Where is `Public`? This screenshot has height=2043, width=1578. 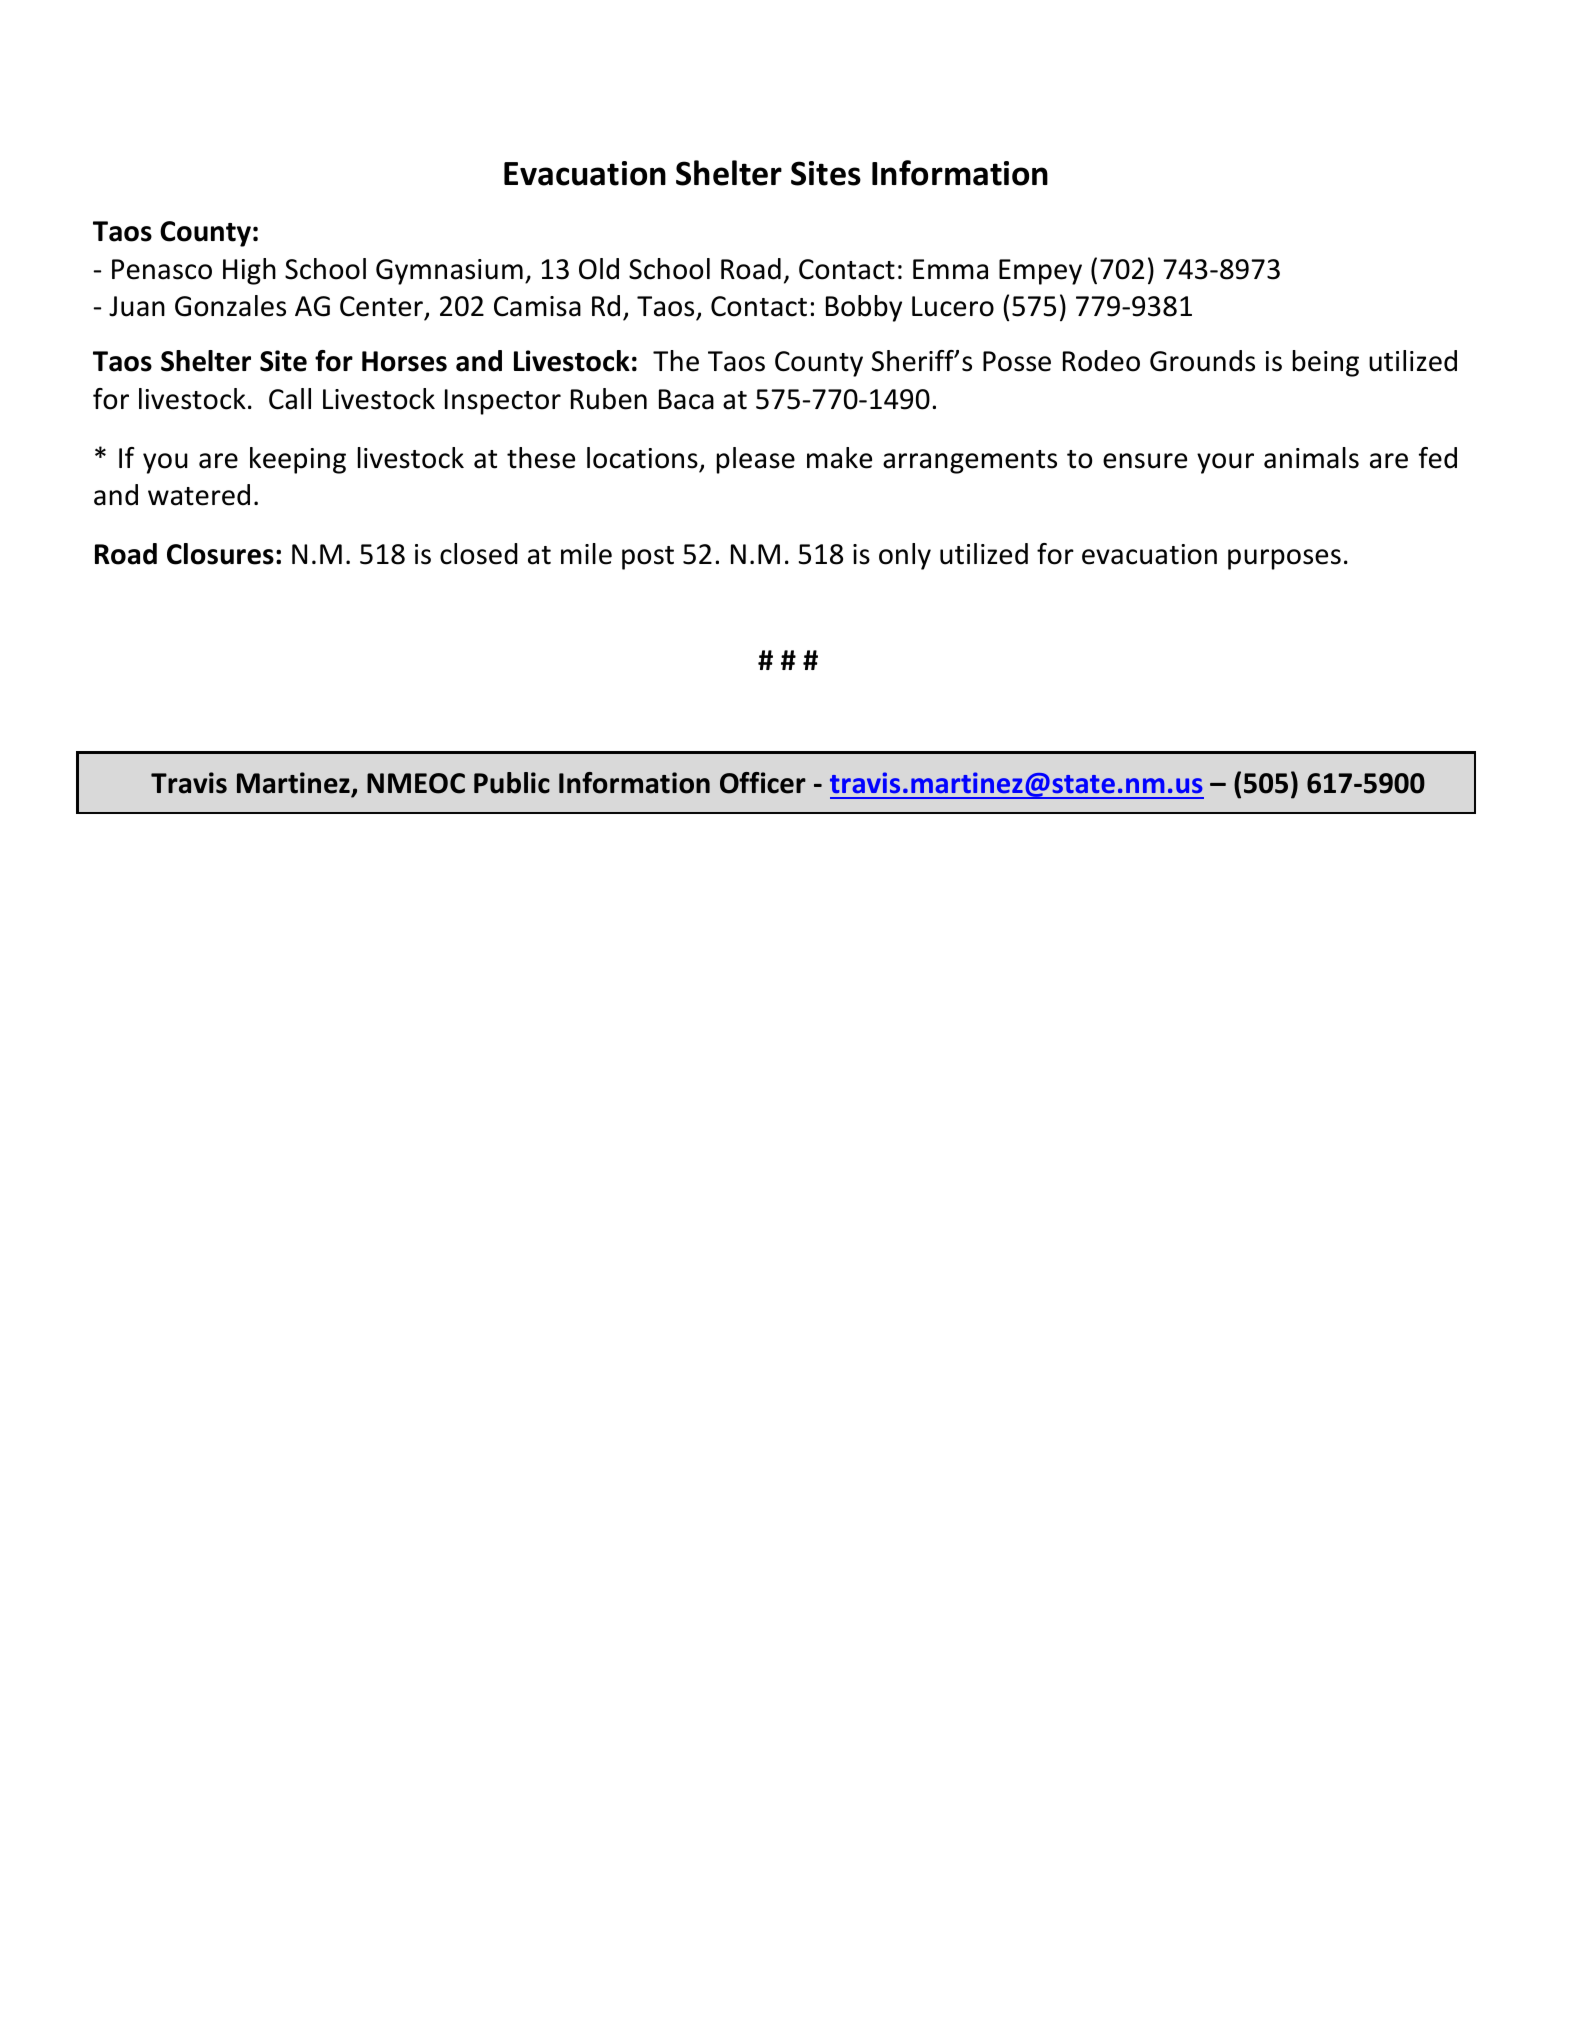 Public is located at coordinates (512, 783).
